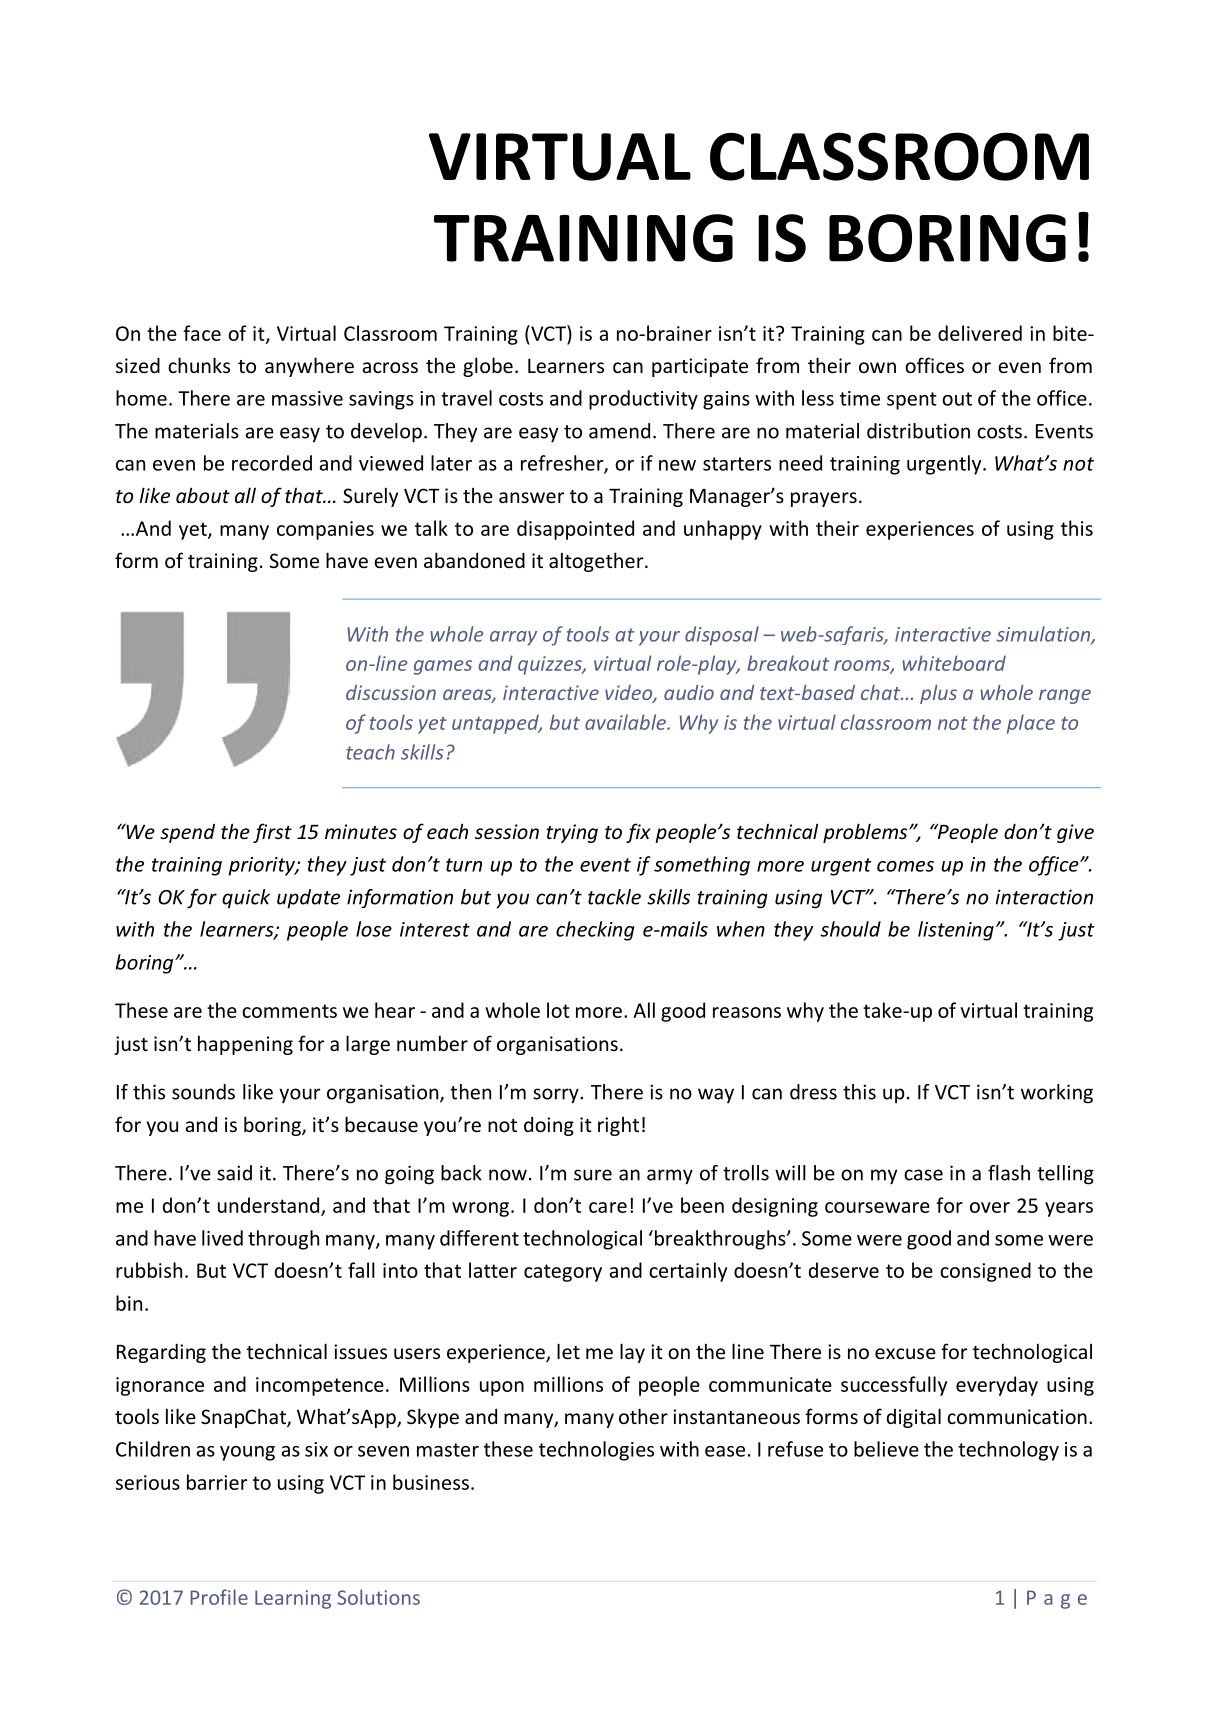 The image size is (1209, 1710). Describe the element at coordinates (1031, 724) in the page. I see `place` at that location.
